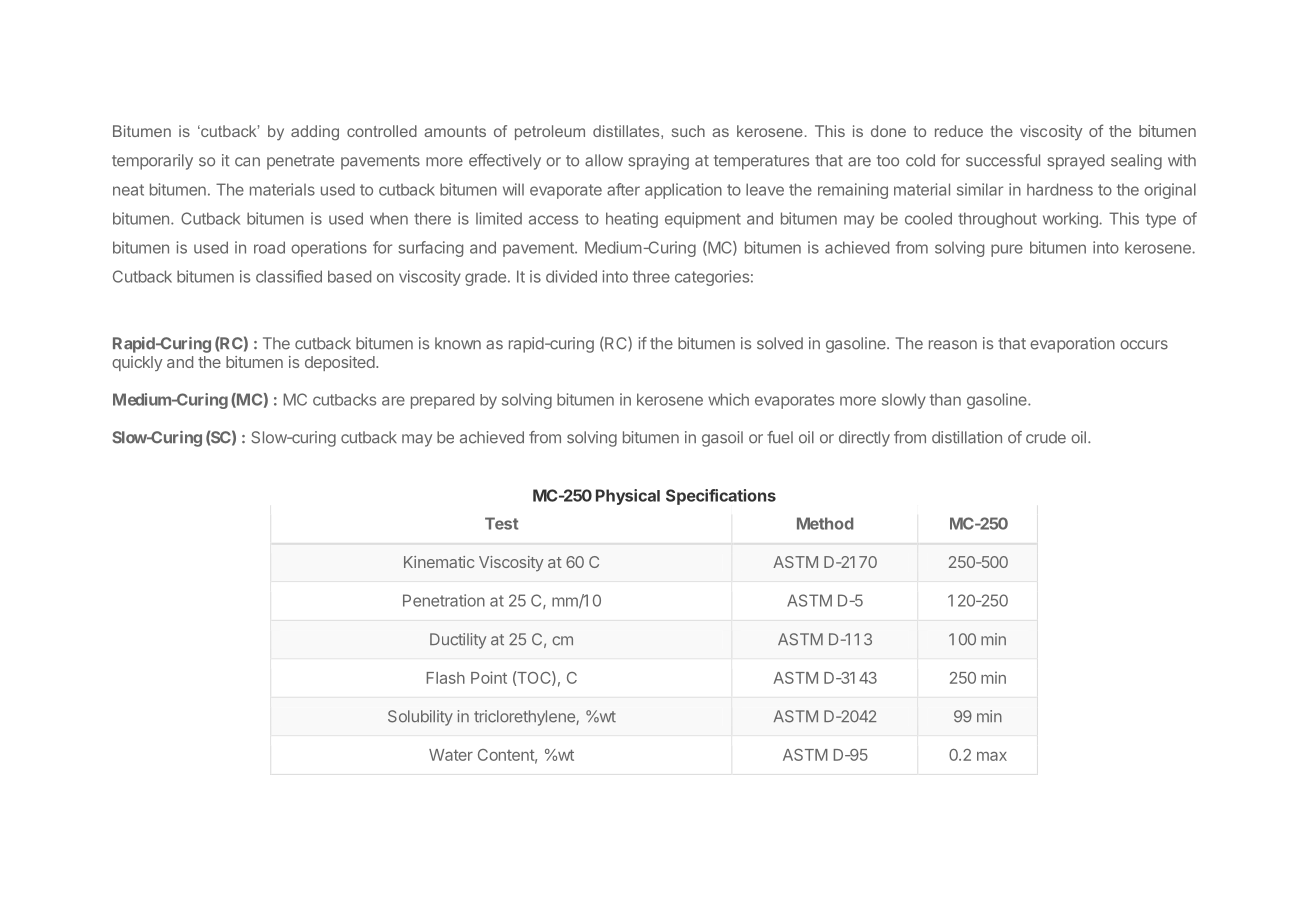 The image size is (1308, 924). Describe the element at coordinates (780, 343) in the screenshot. I see `solved` at that location.
